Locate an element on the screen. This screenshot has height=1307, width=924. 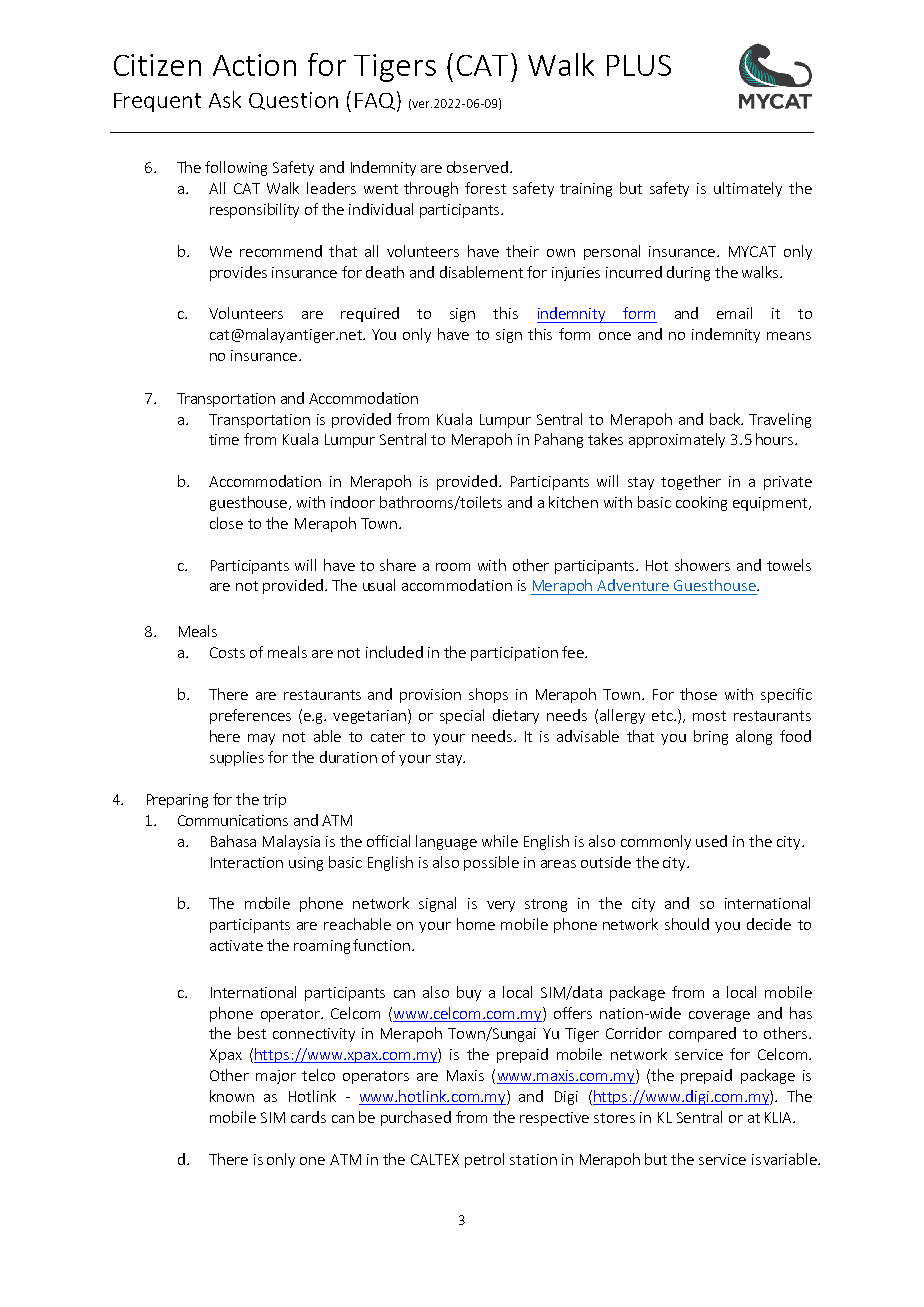
bring is located at coordinates (711, 737).
